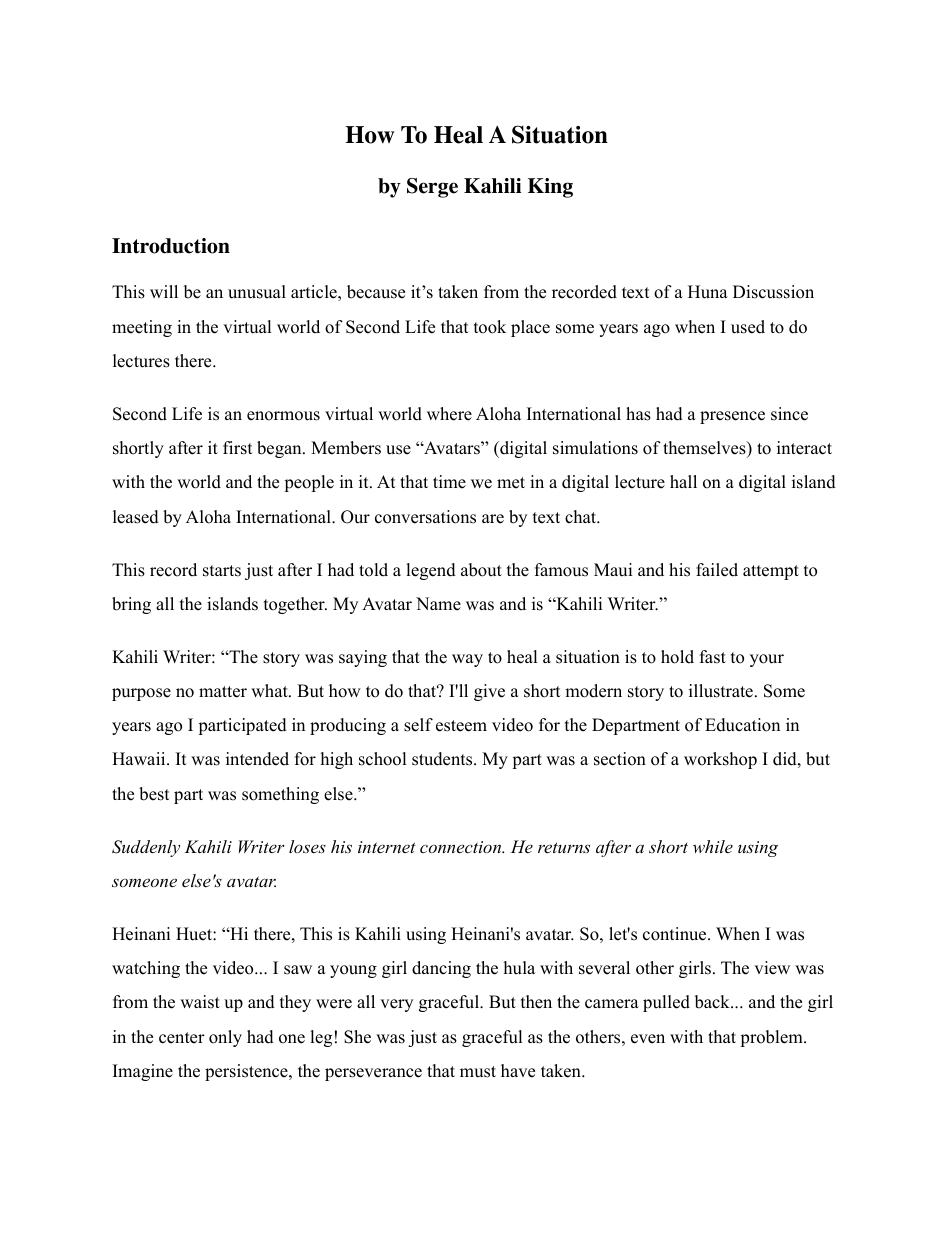 The height and width of the screenshot is (1233, 952). What do you see at coordinates (443, 759) in the screenshot?
I see `students` at bounding box center [443, 759].
